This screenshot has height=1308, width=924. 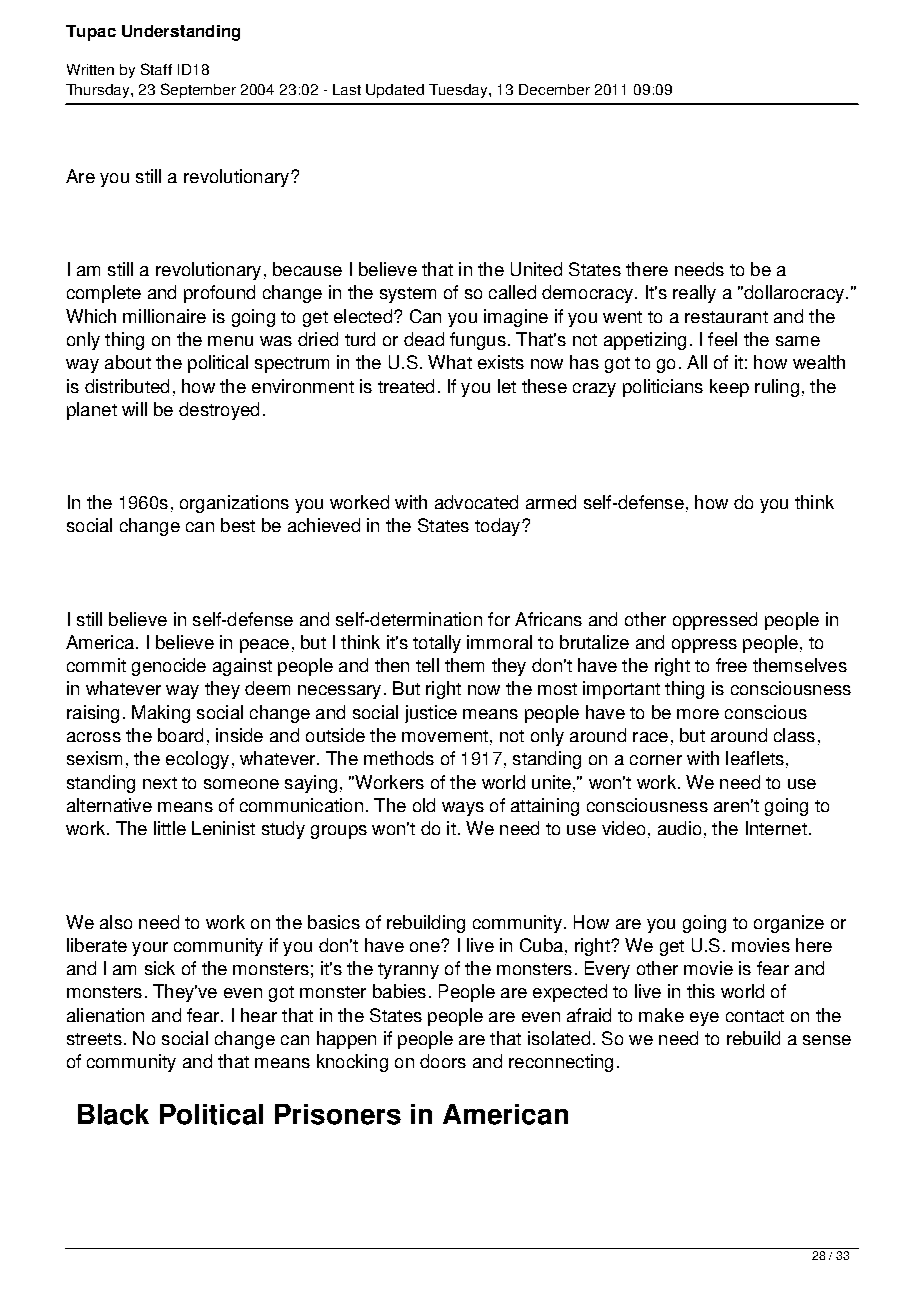 What do you see at coordinates (395, 91) in the screenshot?
I see `Updated` at bounding box center [395, 91].
